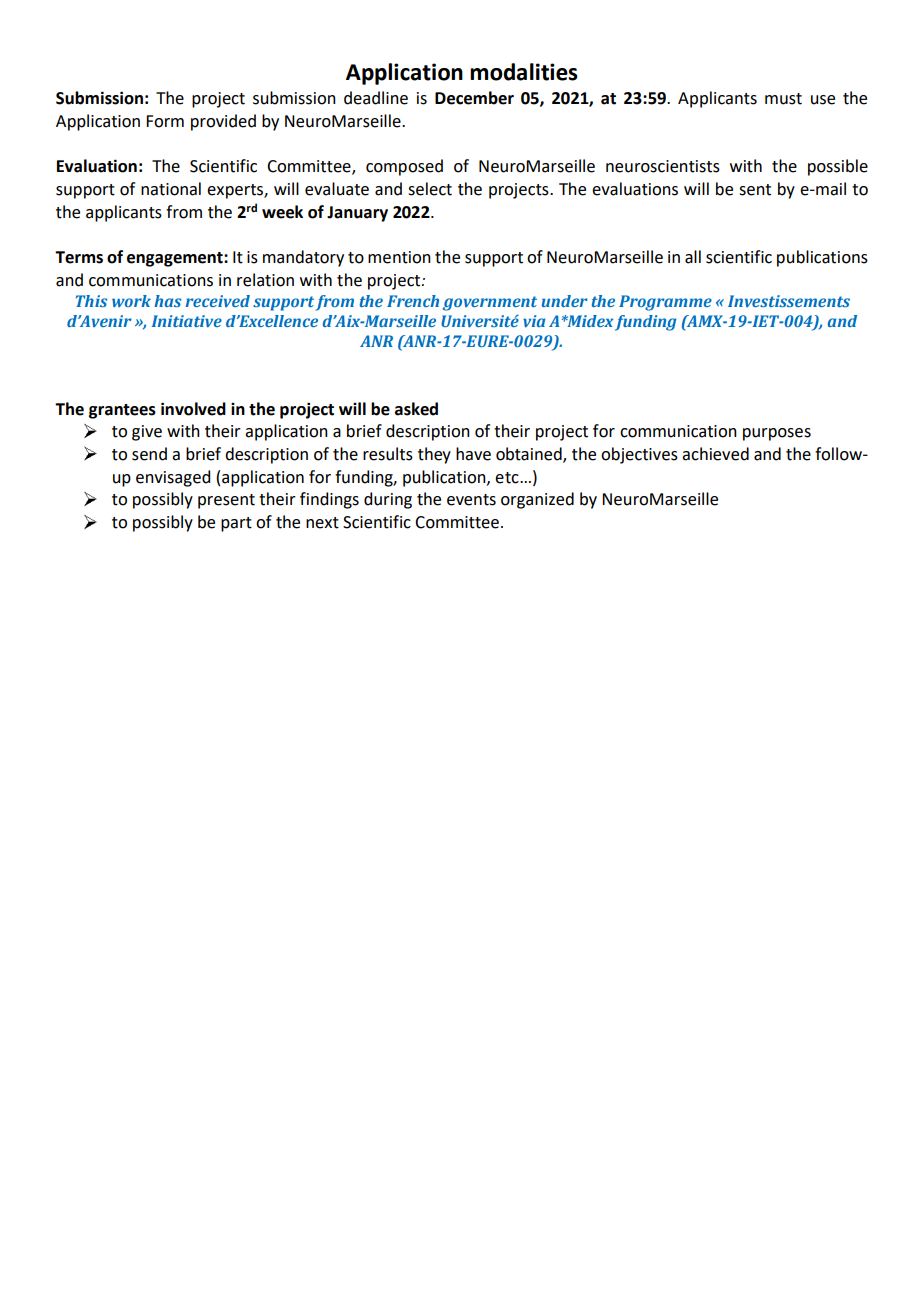 Image resolution: width=924 pixels, height=1308 pixels. Describe the element at coordinates (474, 98) in the image. I see `December` at that location.
